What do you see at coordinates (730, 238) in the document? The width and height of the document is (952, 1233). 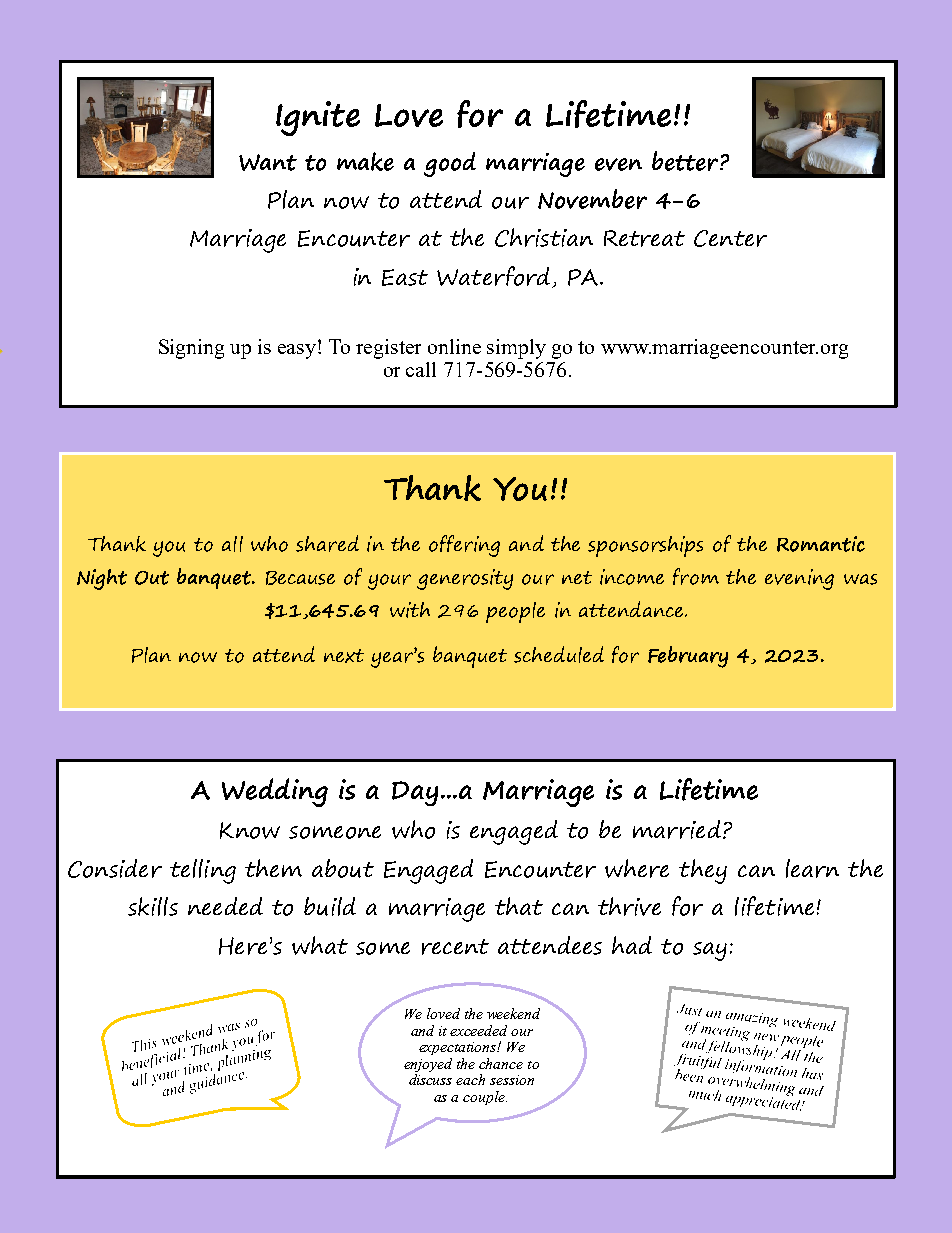 I see `Center` at bounding box center [730, 238].
